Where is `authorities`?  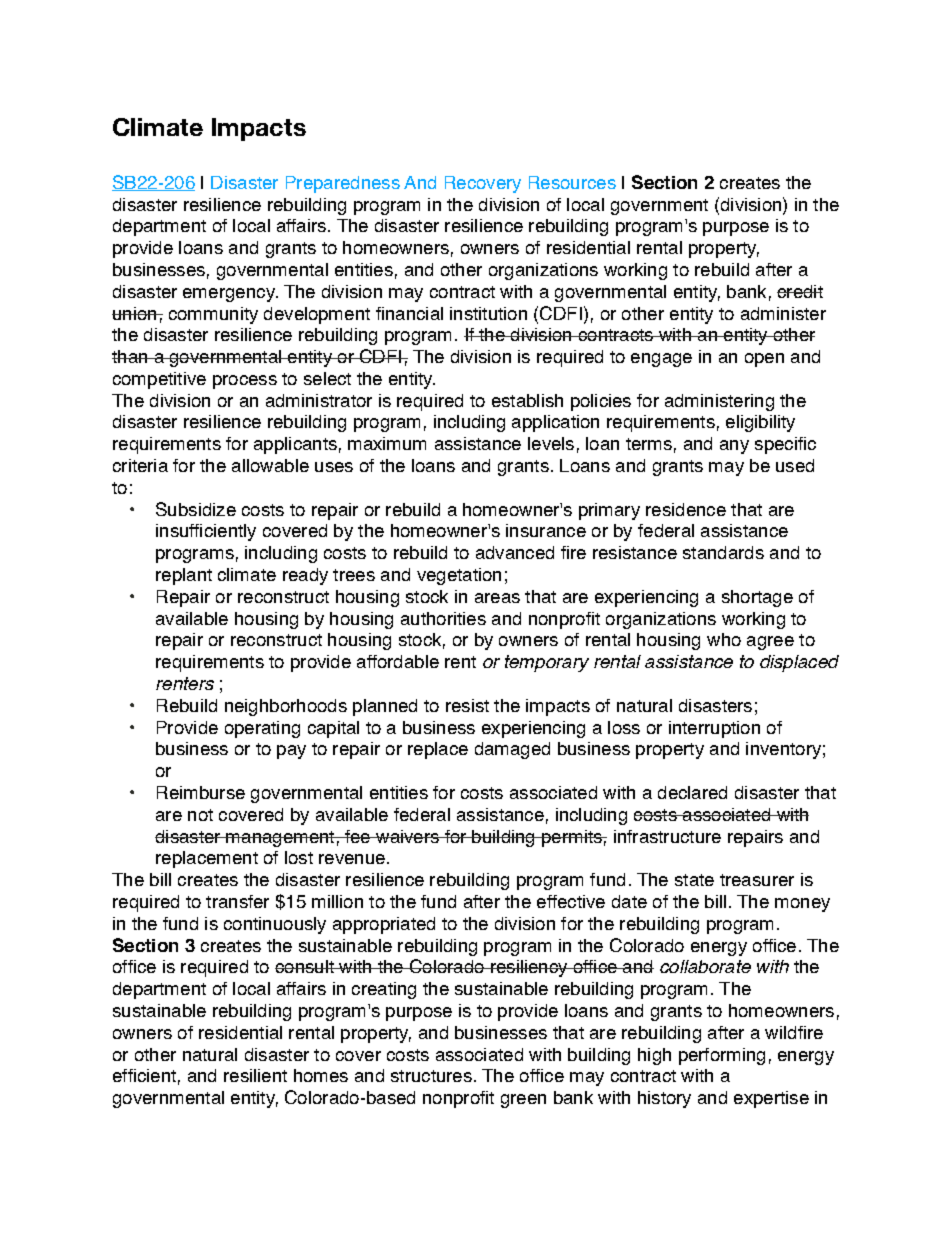 authorities is located at coordinates (443, 618).
